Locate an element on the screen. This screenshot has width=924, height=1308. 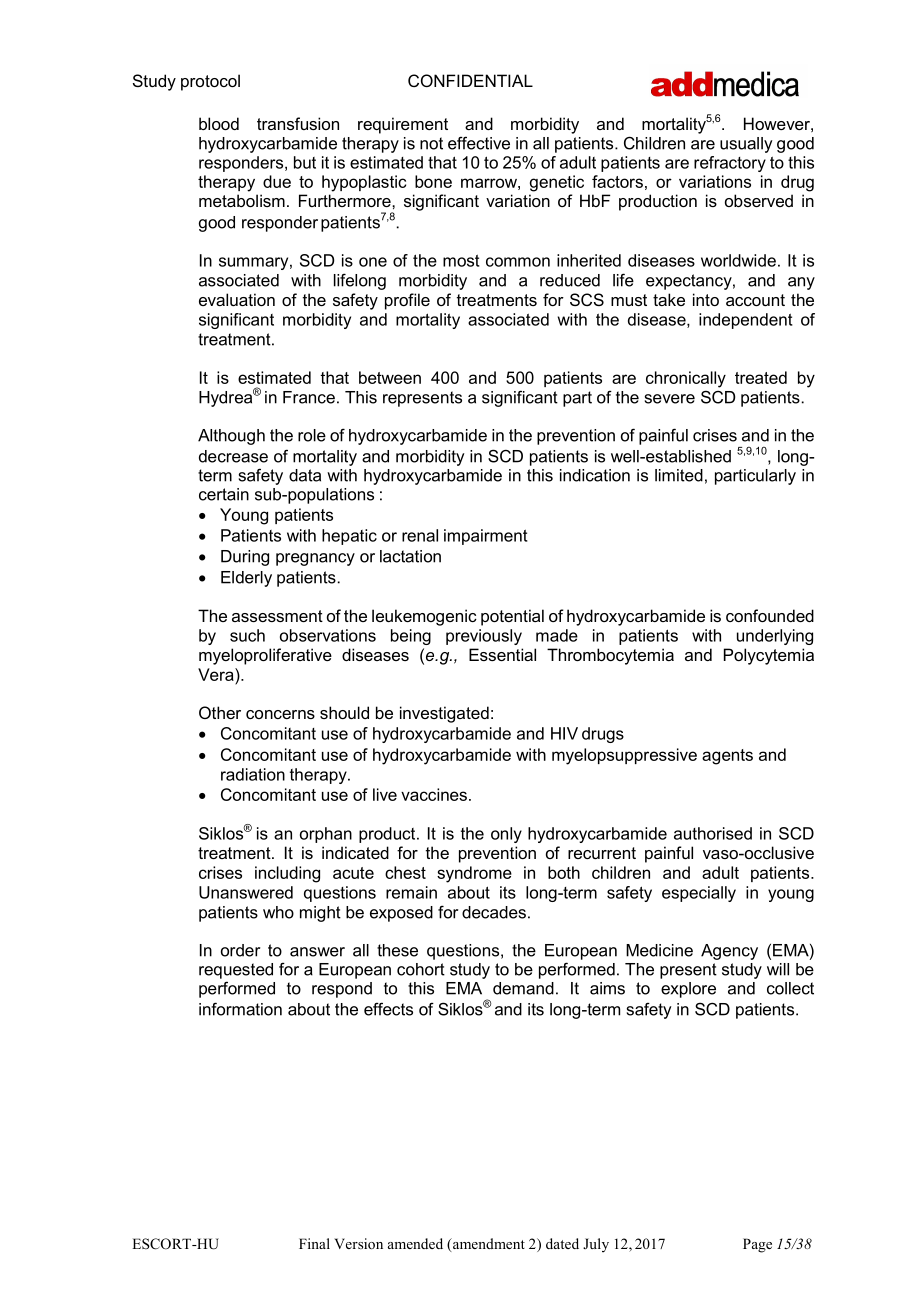
Final is located at coordinates (314, 1243).
